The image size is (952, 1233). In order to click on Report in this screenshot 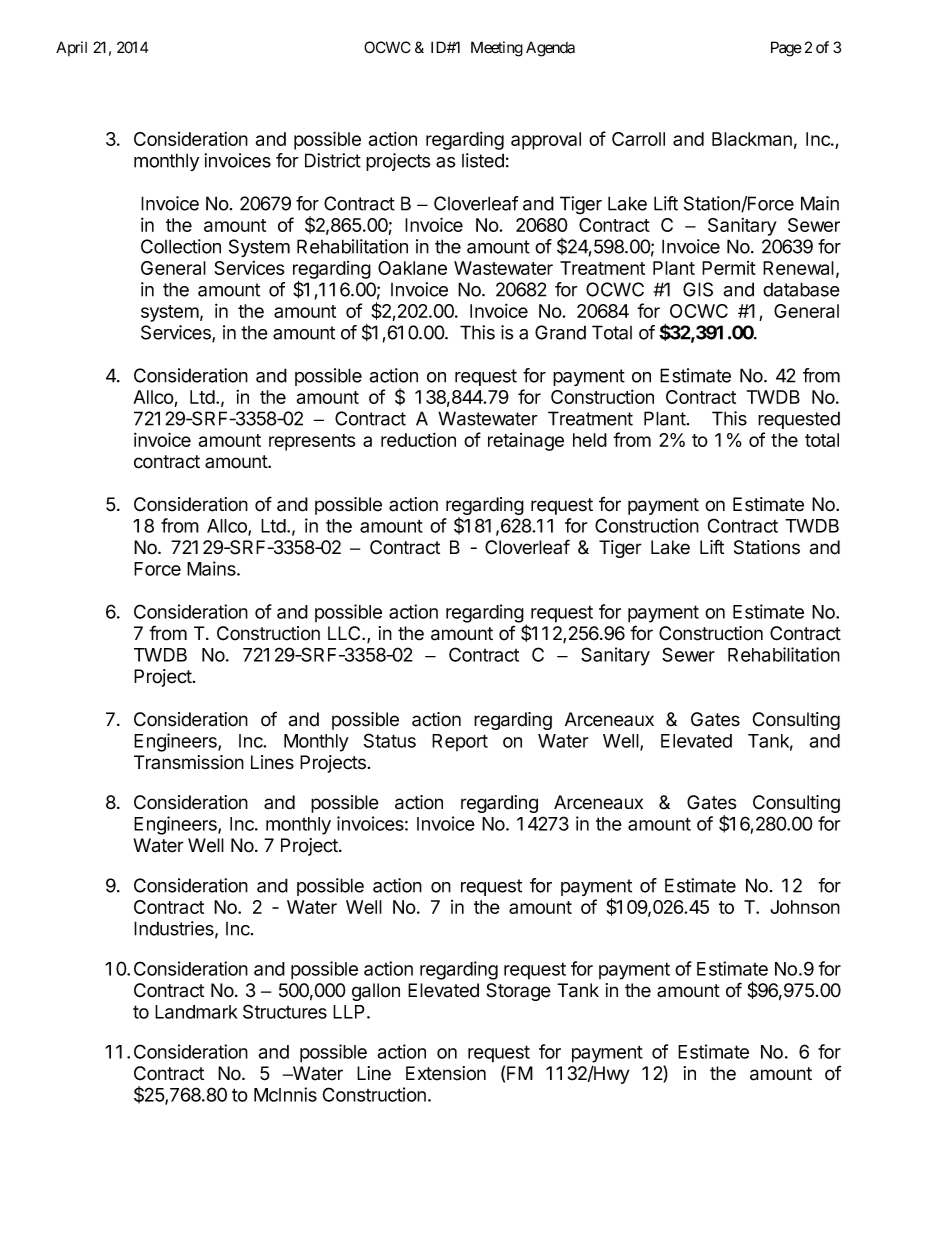, I will do `click(460, 742)`.
